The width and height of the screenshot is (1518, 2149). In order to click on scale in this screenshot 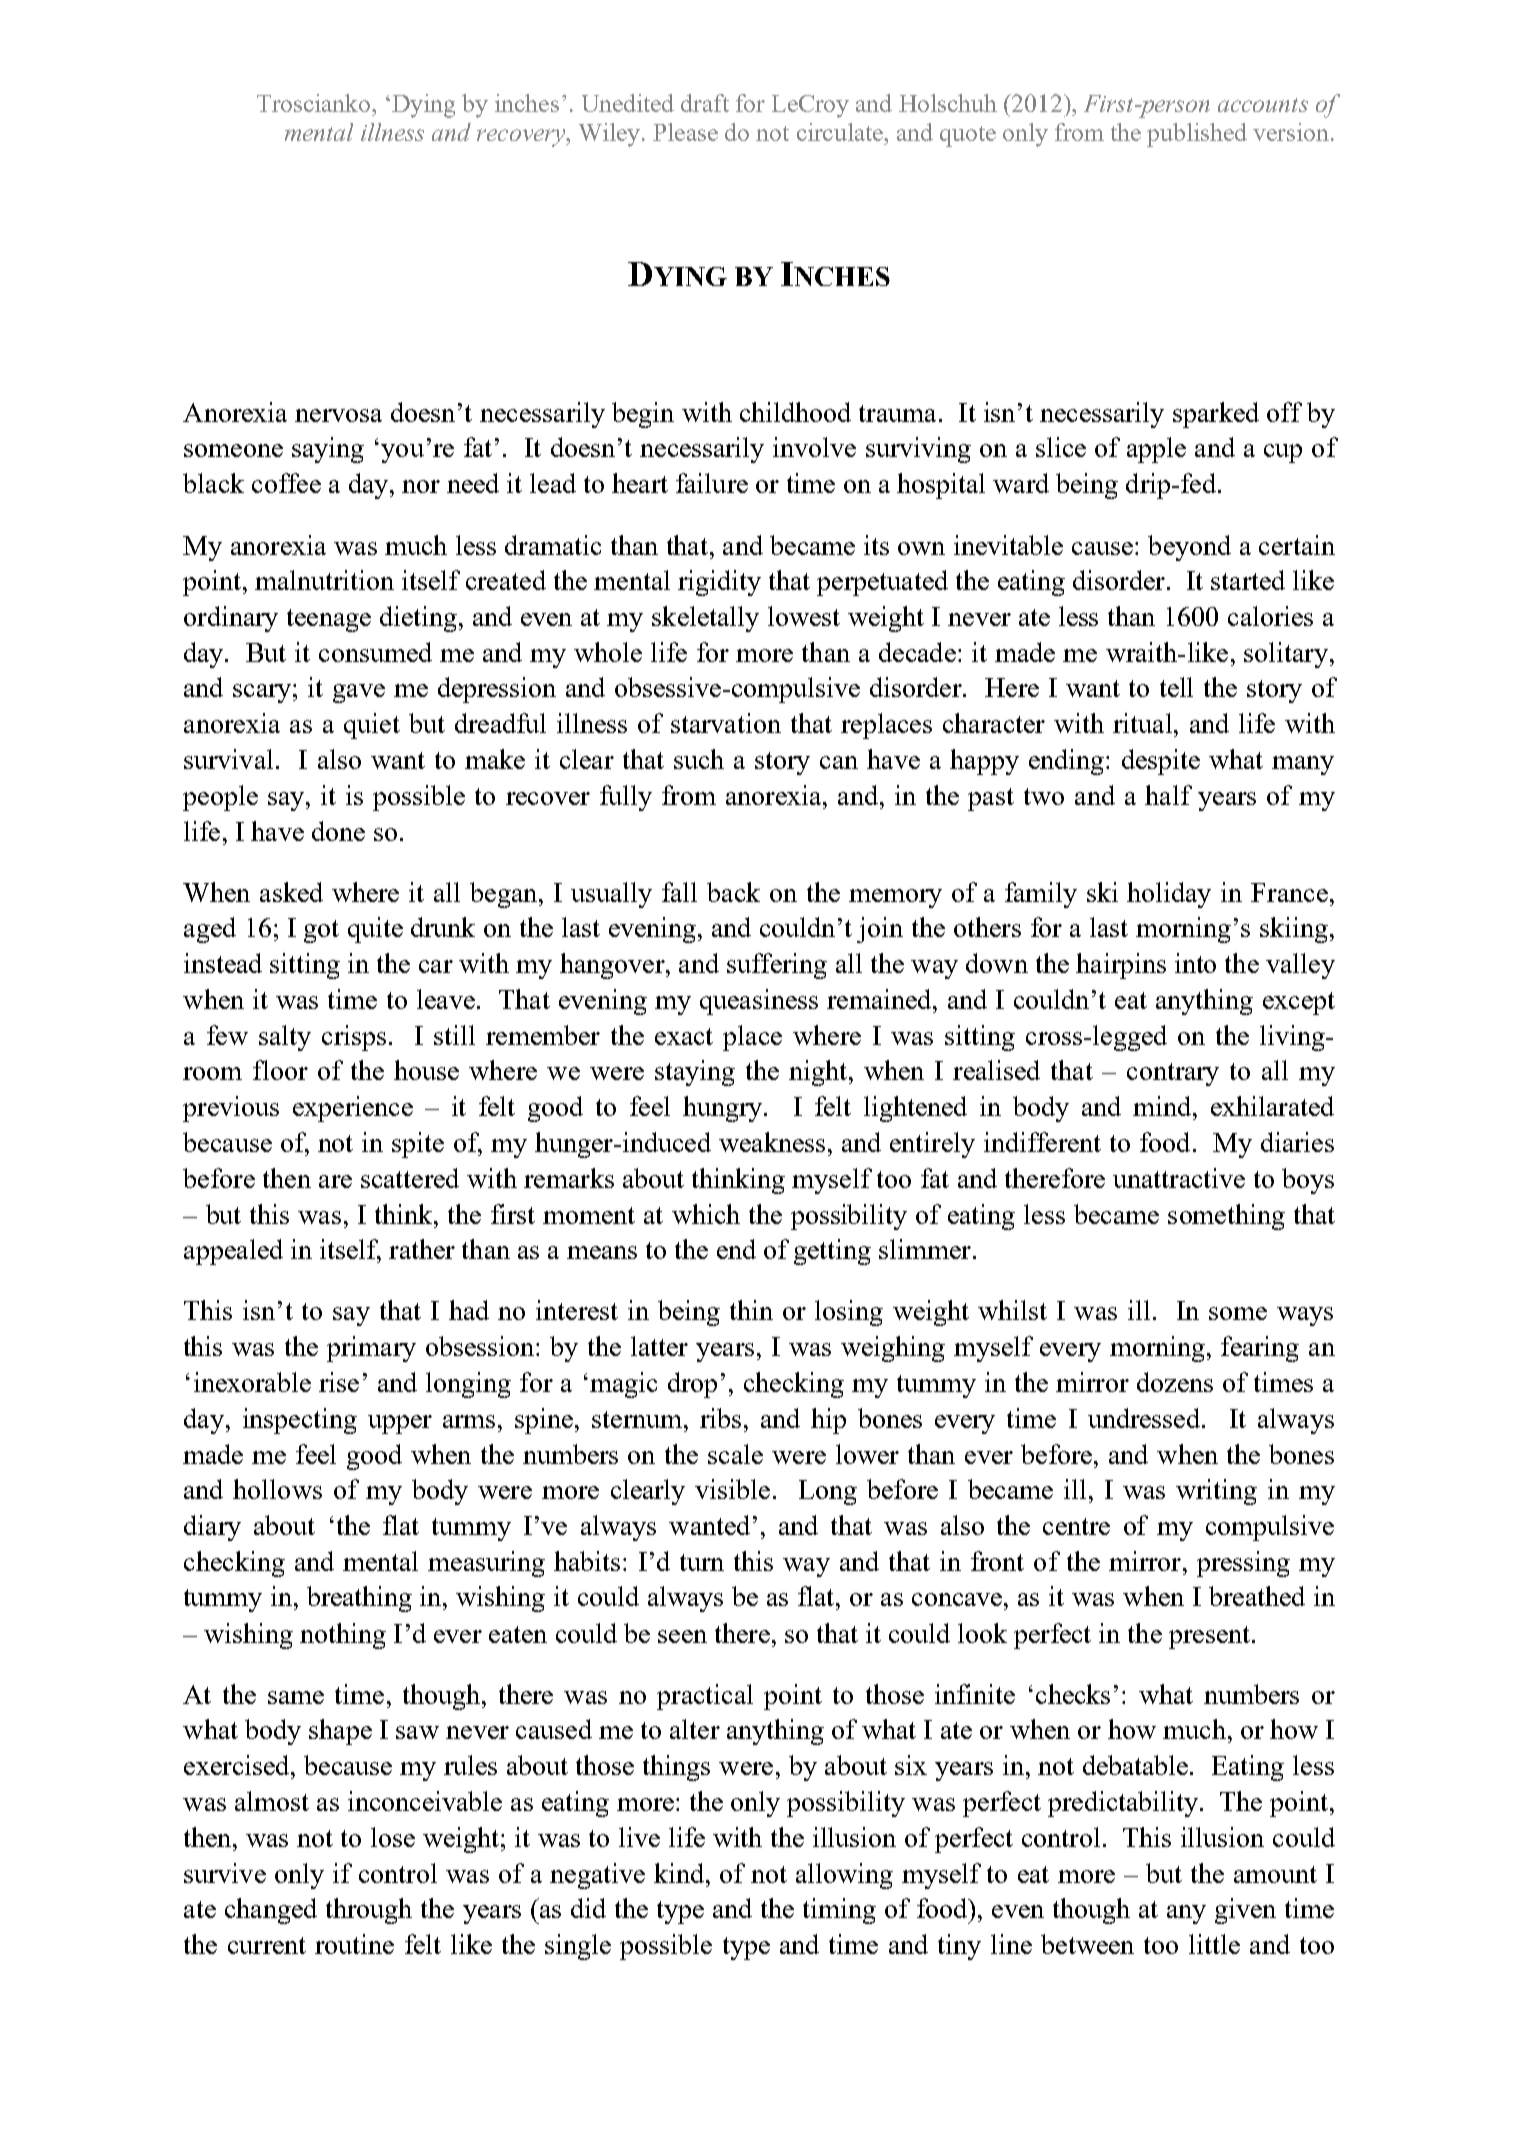, I will do `click(735, 1454)`.
